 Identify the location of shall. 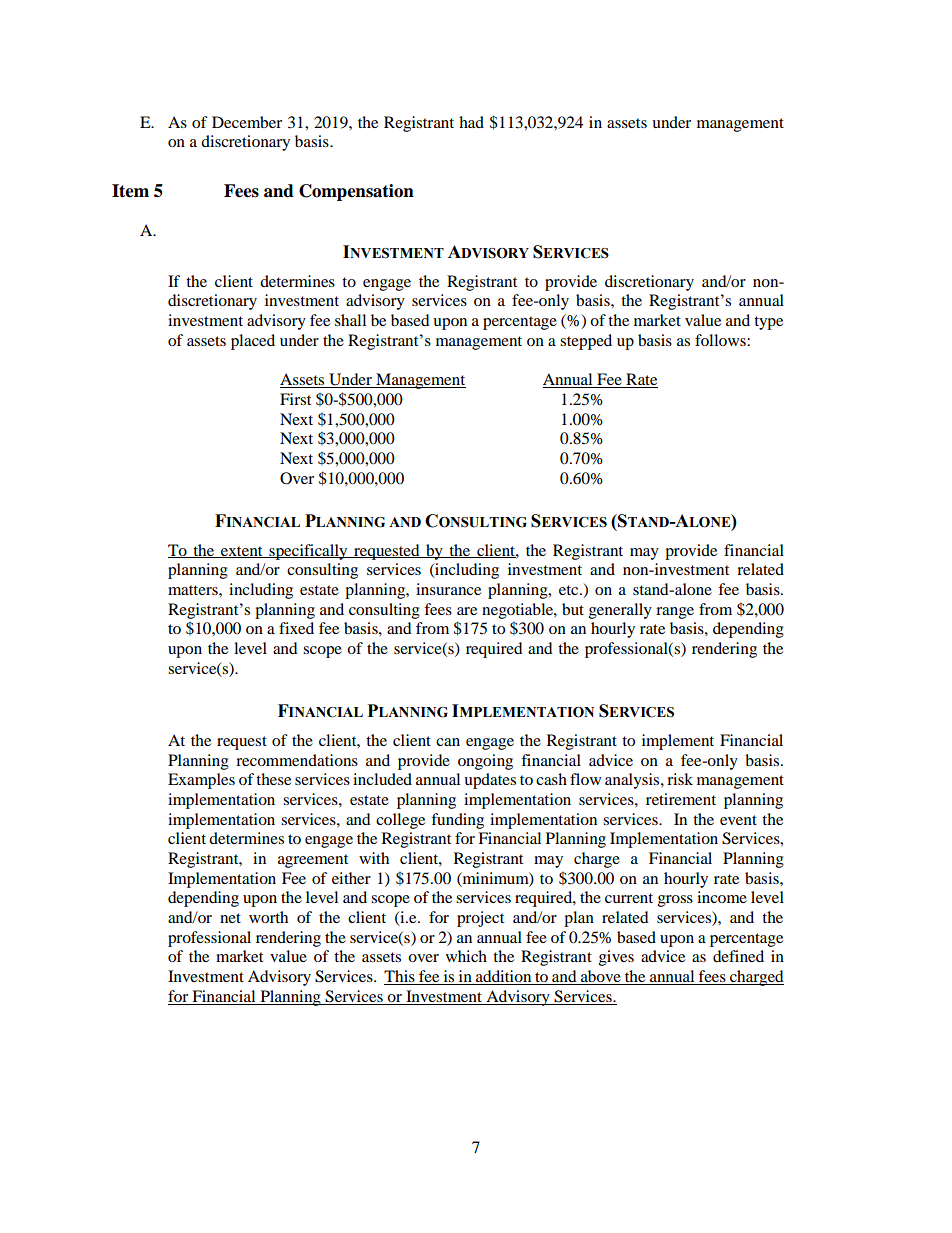
(350, 320).
